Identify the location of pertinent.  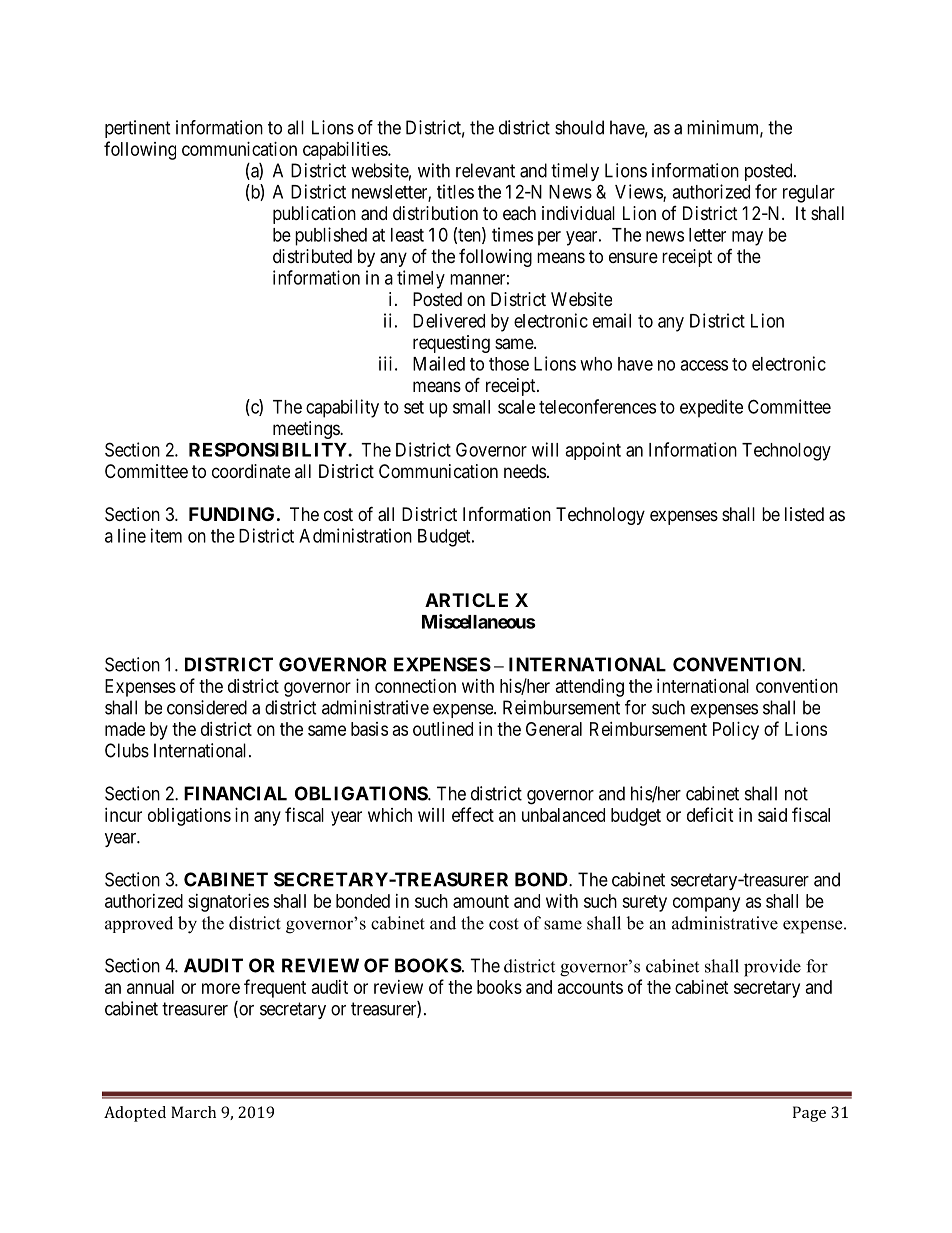
(138, 129).
